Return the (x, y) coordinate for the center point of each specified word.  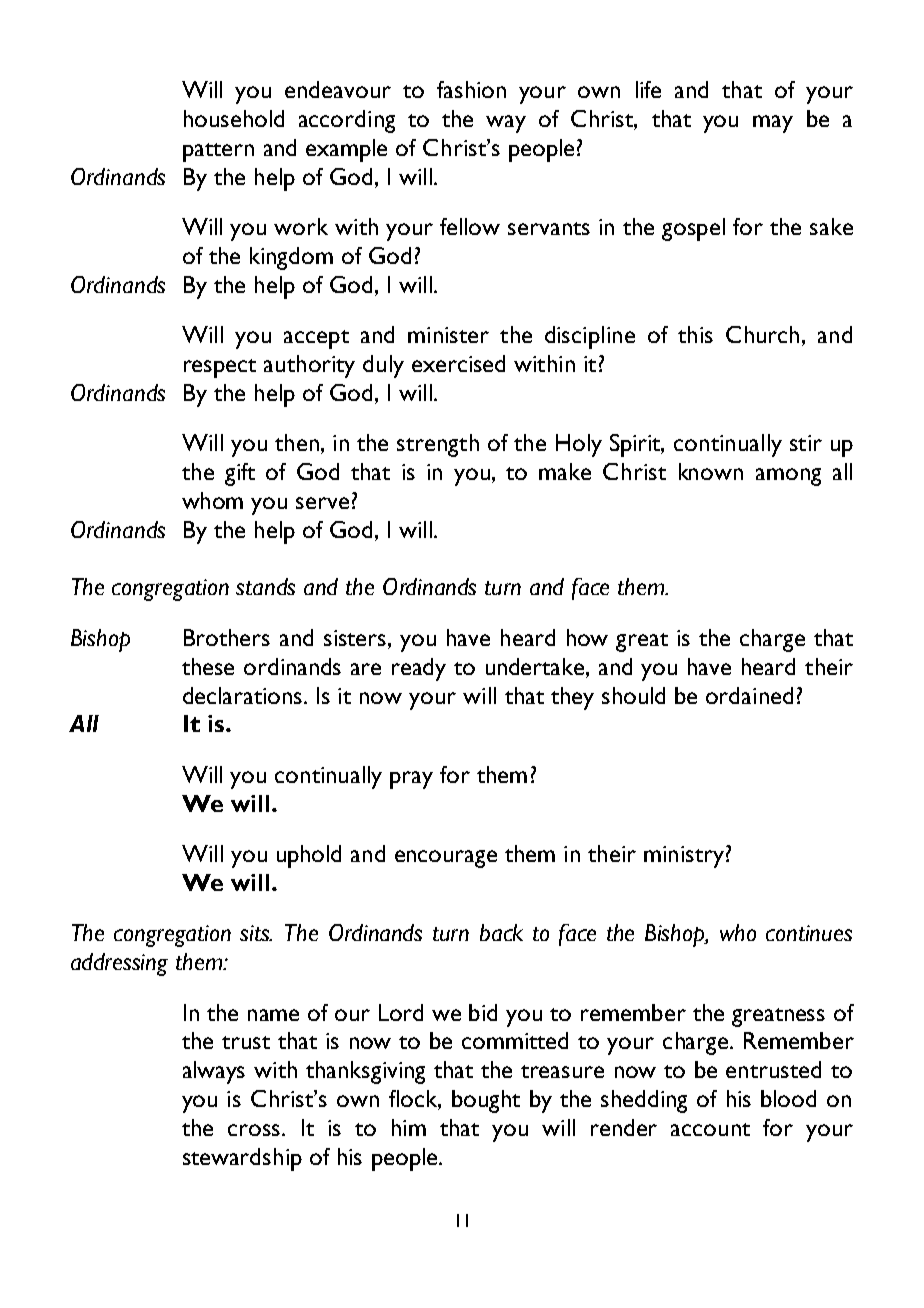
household (234, 118)
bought (486, 1101)
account (710, 1129)
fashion (471, 89)
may (773, 124)
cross (255, 1130)
